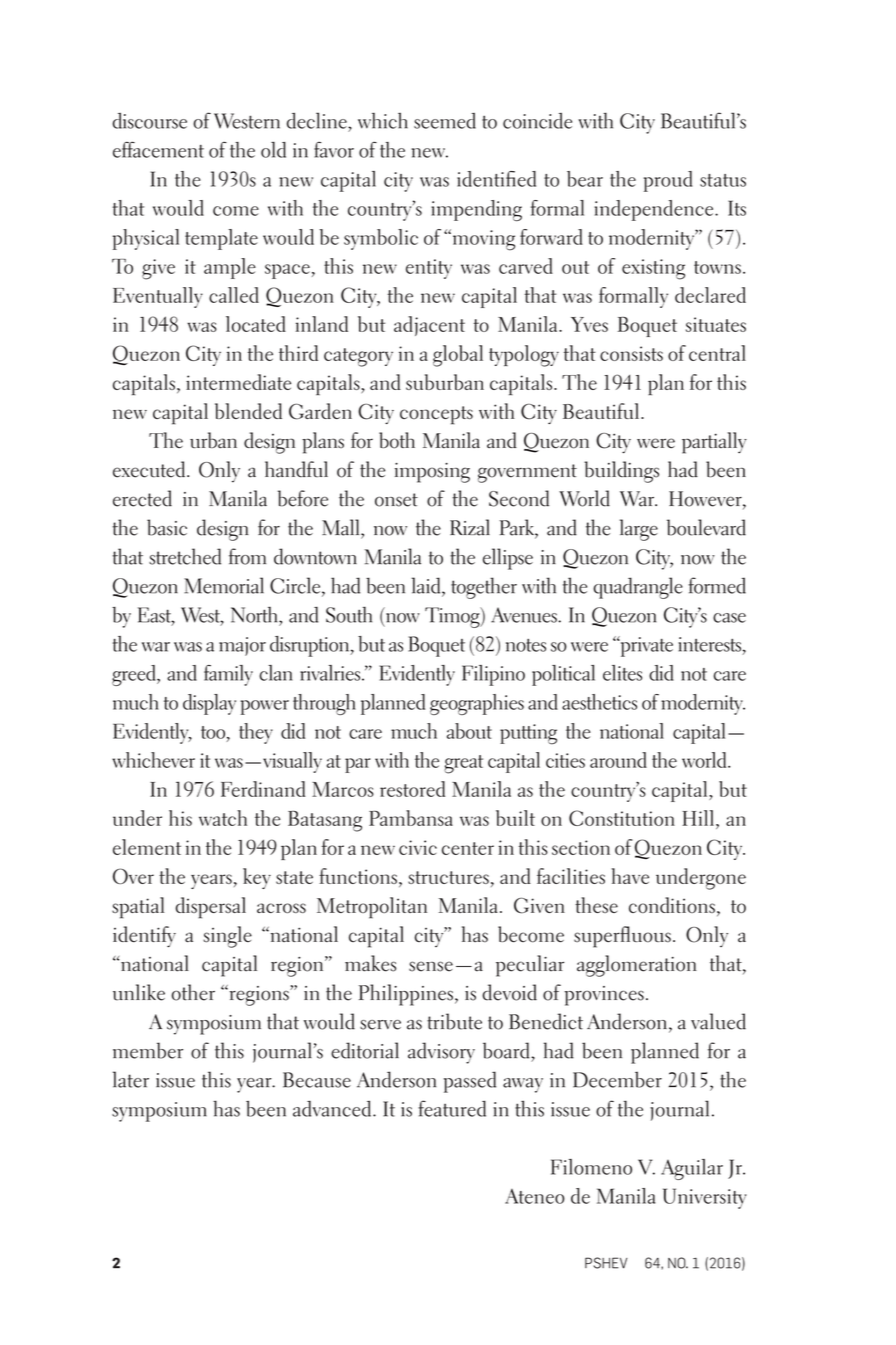 This screenshot has width=896, height=1345. I want to click on proud, so click(668, 181).
